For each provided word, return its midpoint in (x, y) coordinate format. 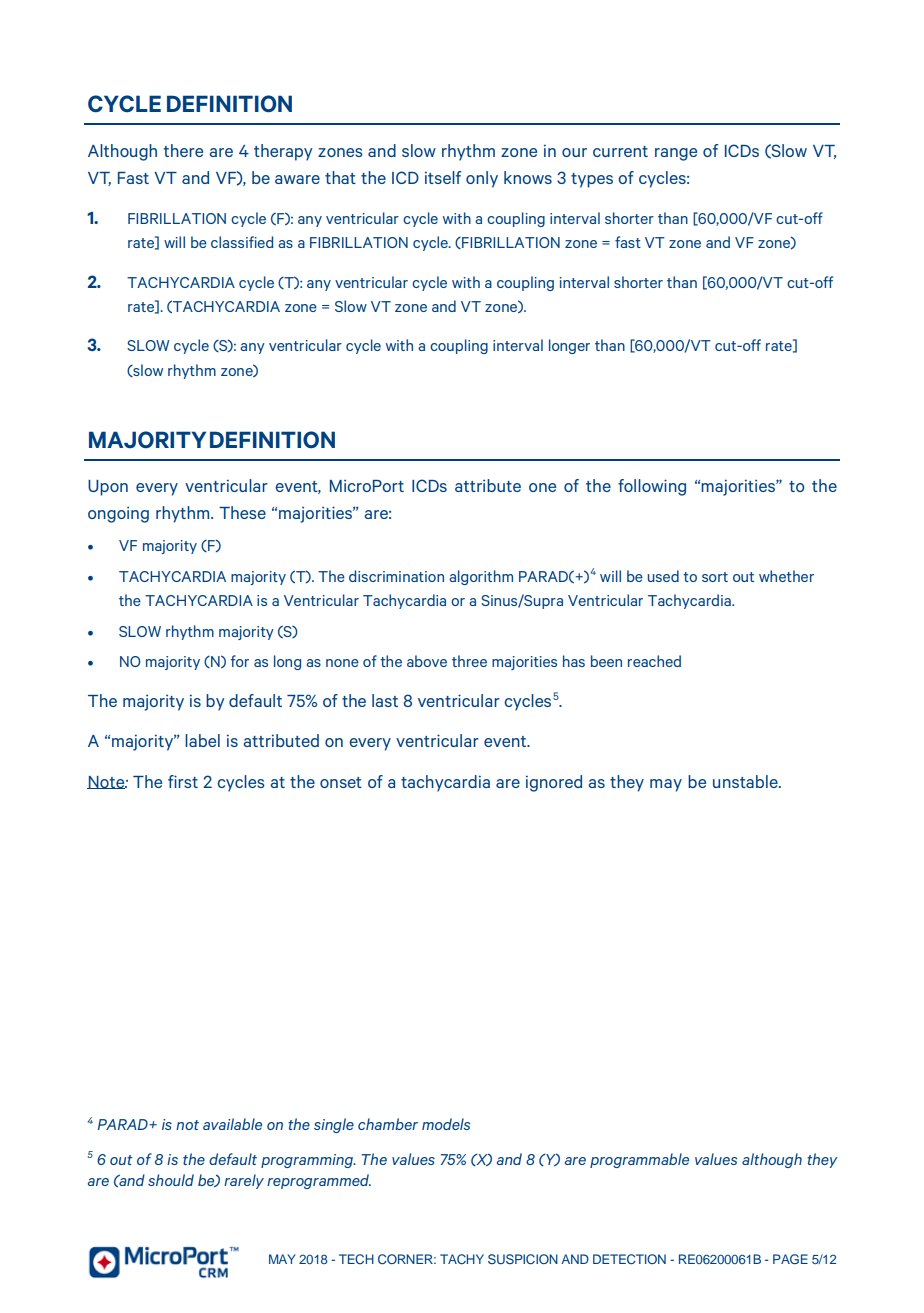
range (676, 154)
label (202, 740)
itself (443, 177)
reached (654, 661)
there (183, 150)
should (171, 1180)
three (469, 661)
